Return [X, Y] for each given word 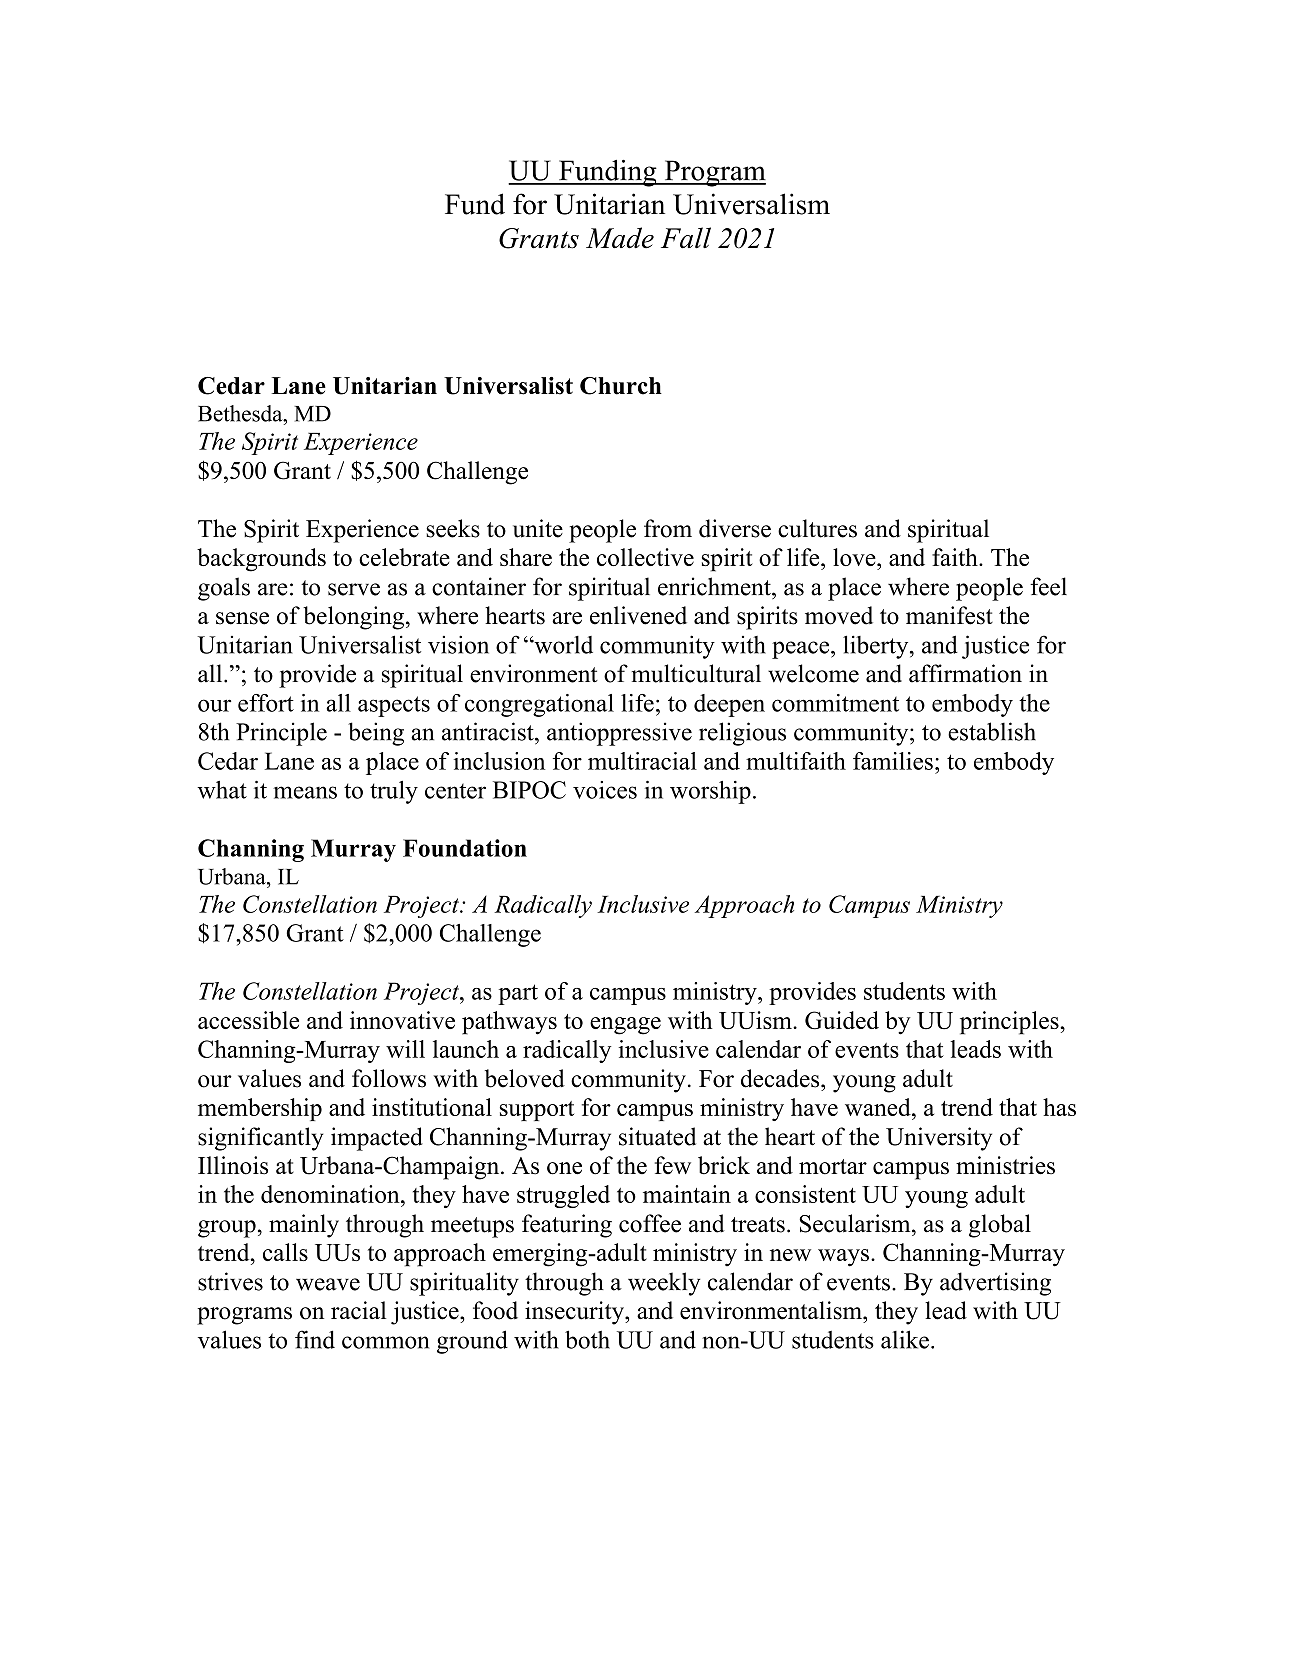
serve [354, 589]
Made [620, 238]
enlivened [638, 615]
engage [625, 1026]
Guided [842, 1020]
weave [328, 1284]
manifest [949, 615]
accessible [248, 1020]
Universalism [751, 204]
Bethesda [241, 413]
